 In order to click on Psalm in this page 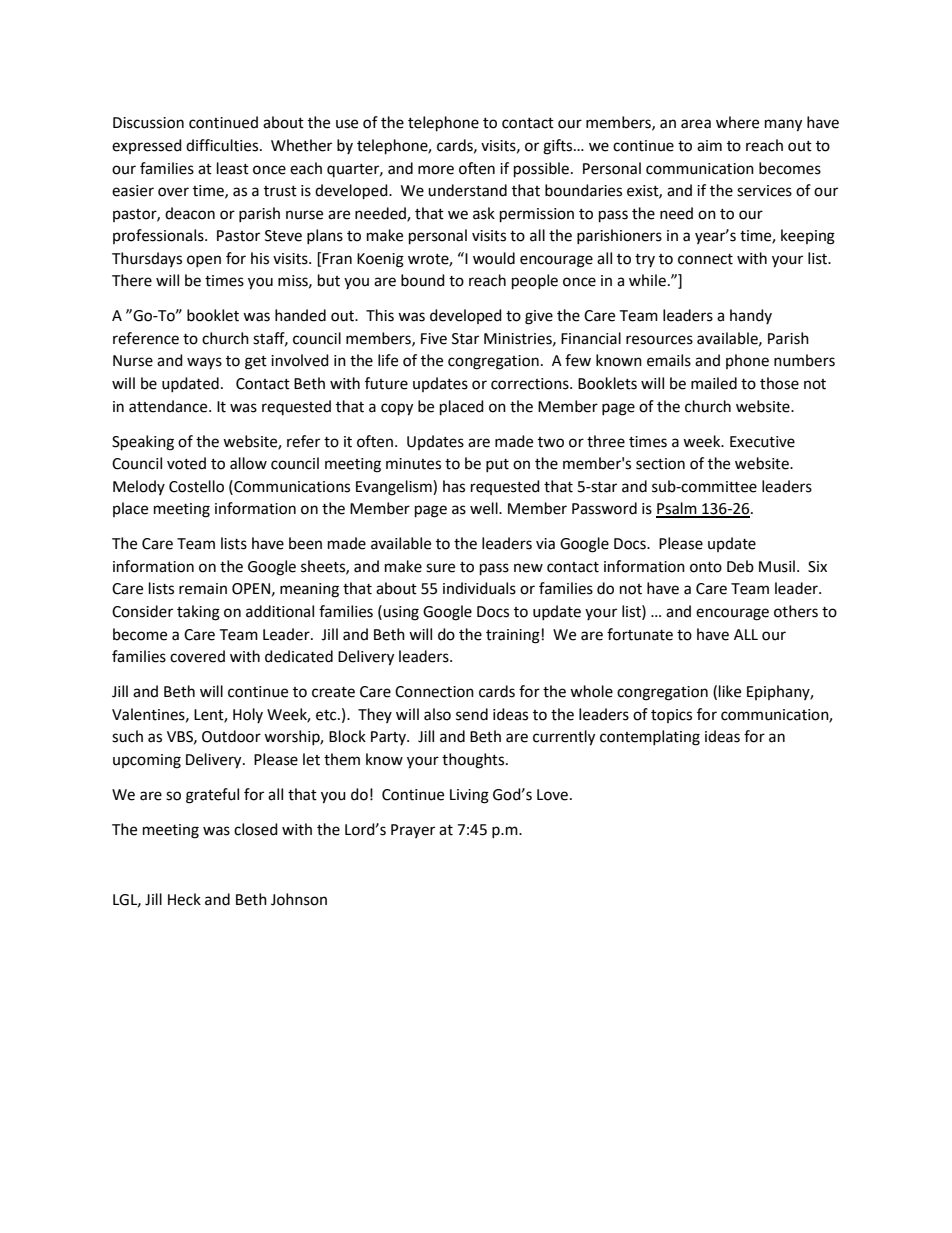, I will do `click(677, 509)`.
